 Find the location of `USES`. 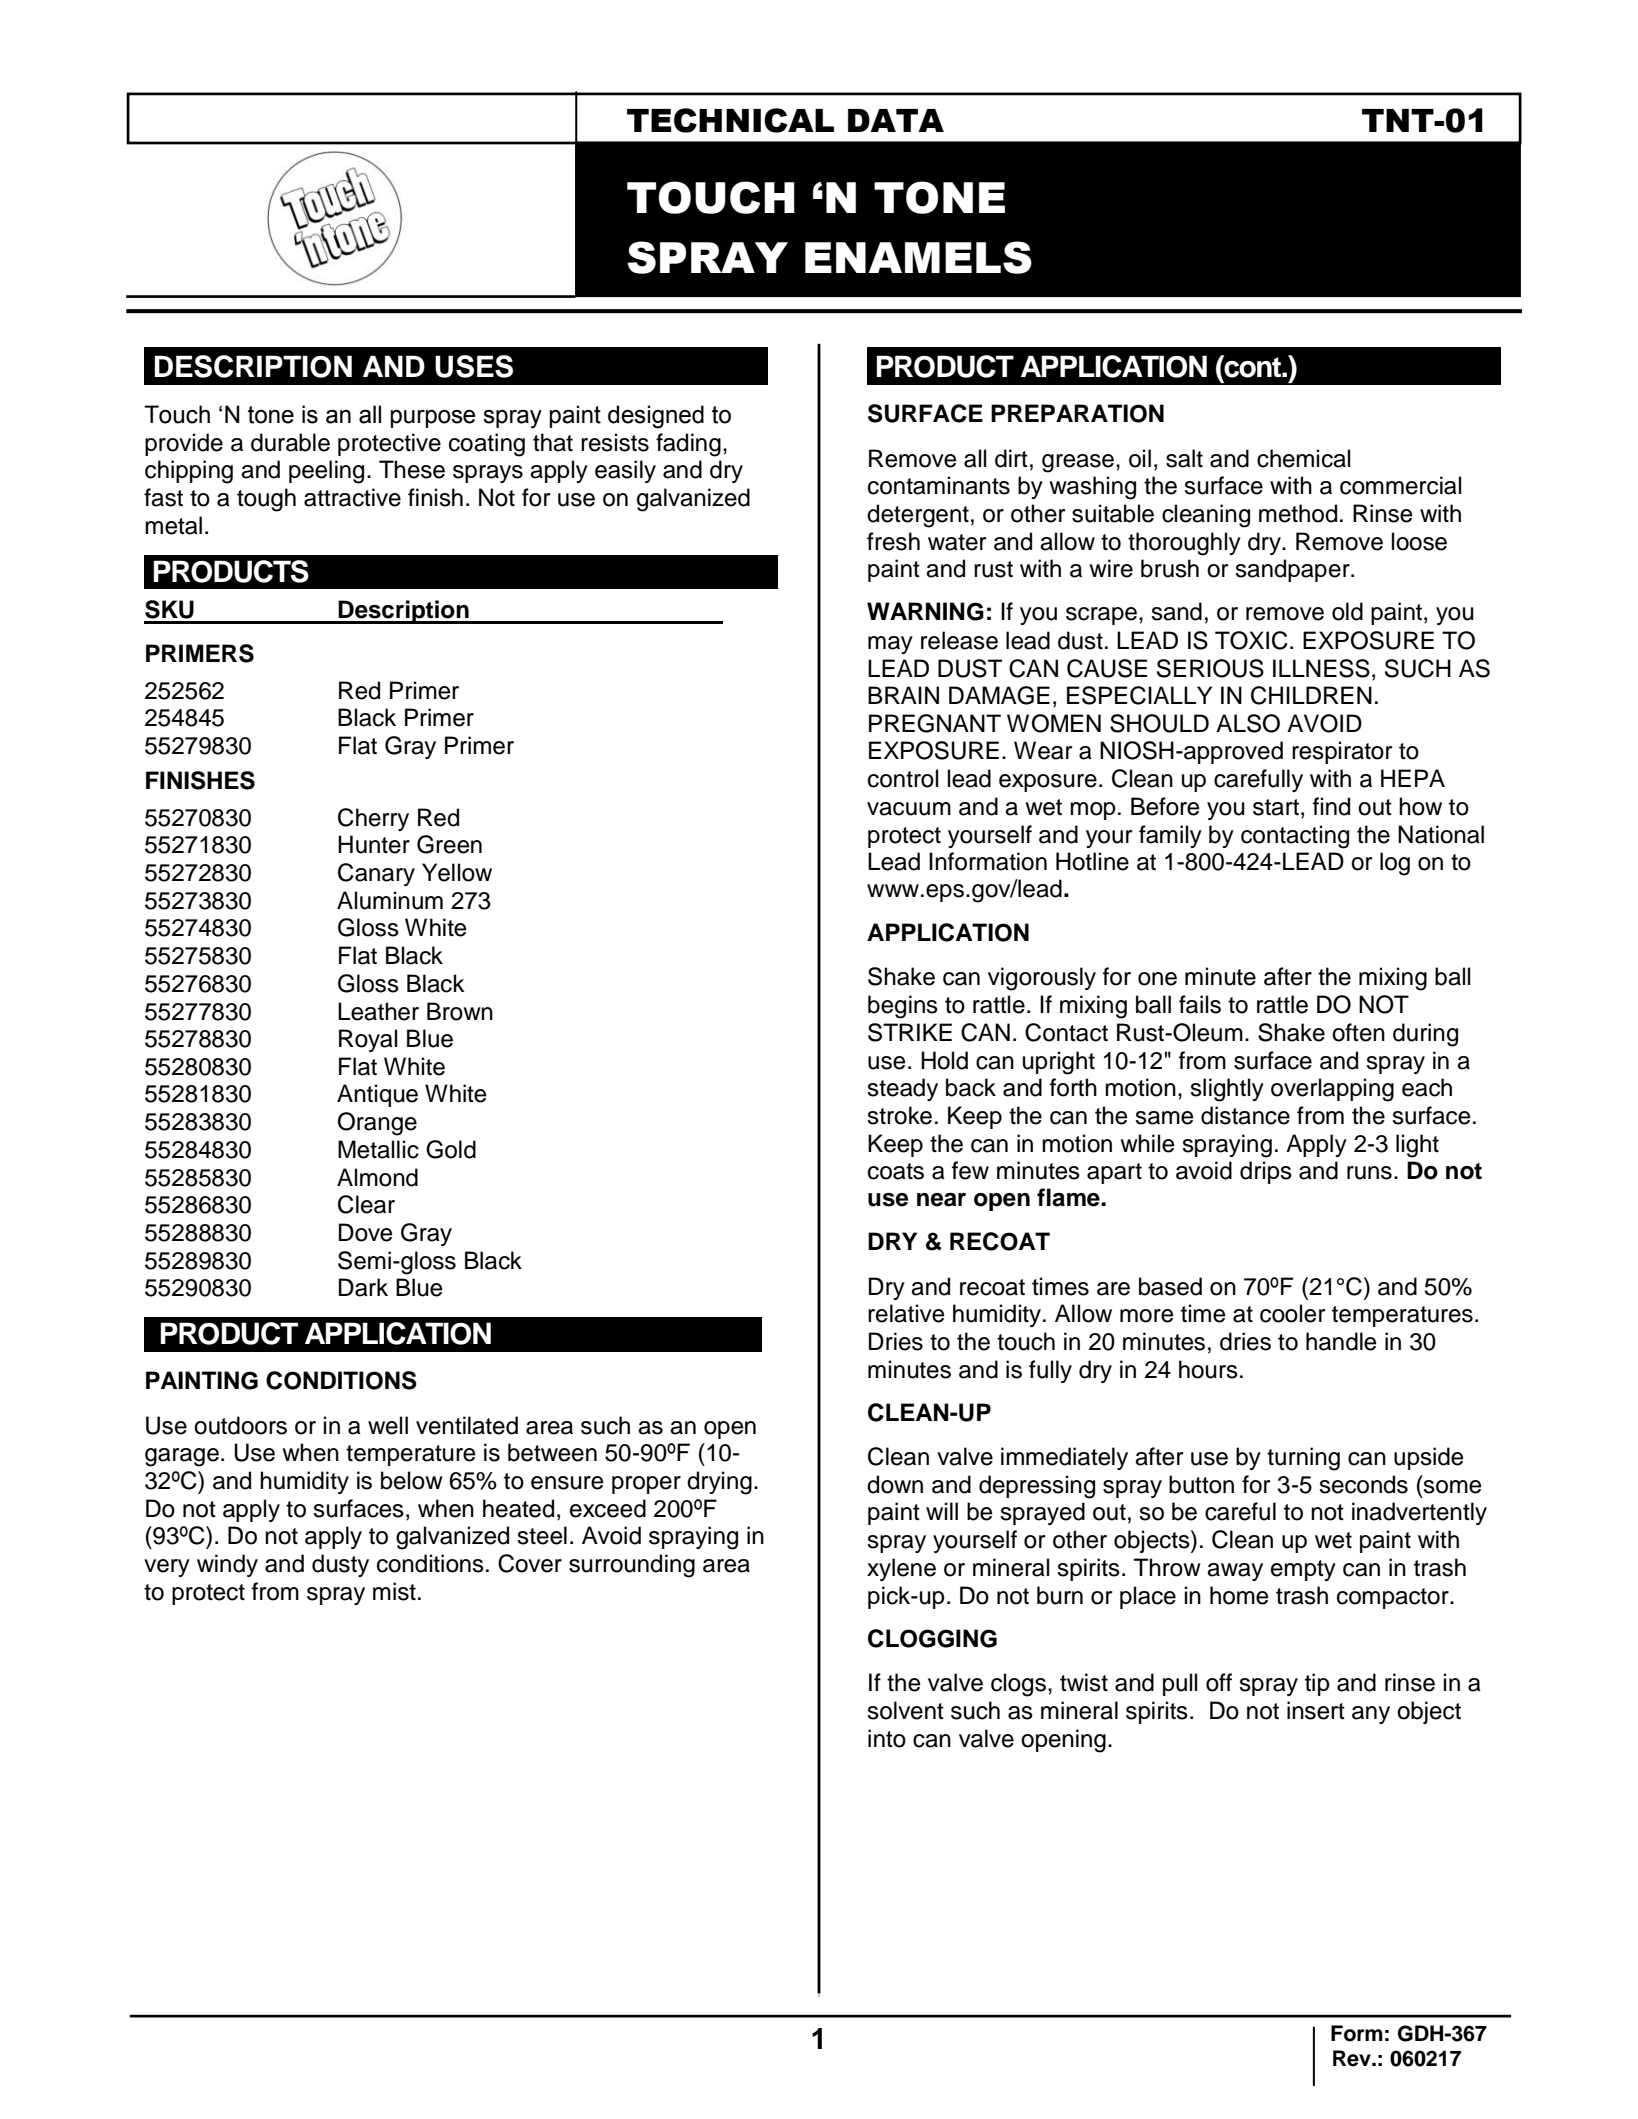

USES is located at coordinates (474, 366).
